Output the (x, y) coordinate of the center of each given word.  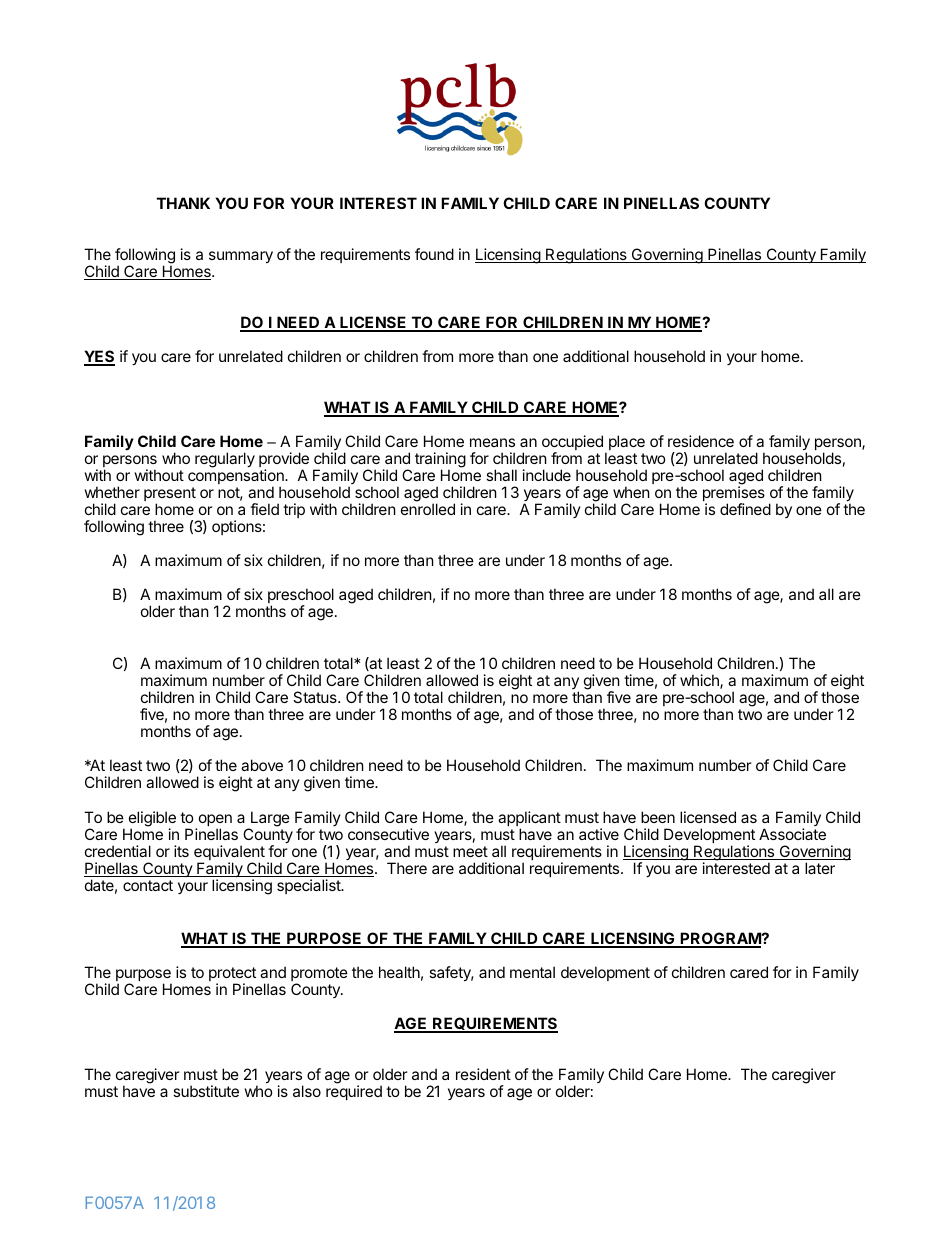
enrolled (428, 509)
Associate (792, 834)
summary (241, 257)
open (214, 821)
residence (701, 441)
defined (745, 509)
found (434, 254)
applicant (529, 820)
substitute (206, 1091)
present (170, 495)
